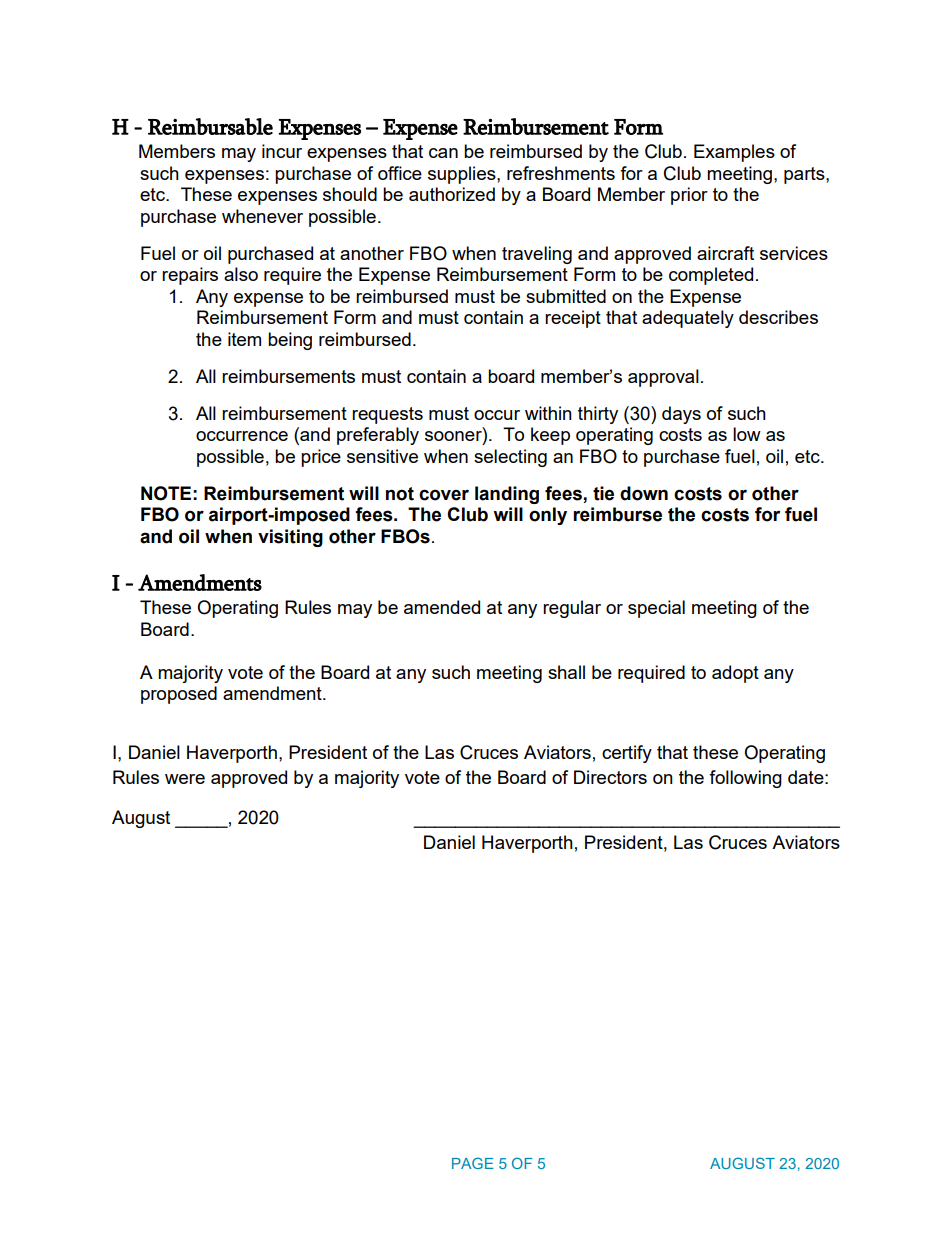  I want to click on Directors, so click(610, 777).
